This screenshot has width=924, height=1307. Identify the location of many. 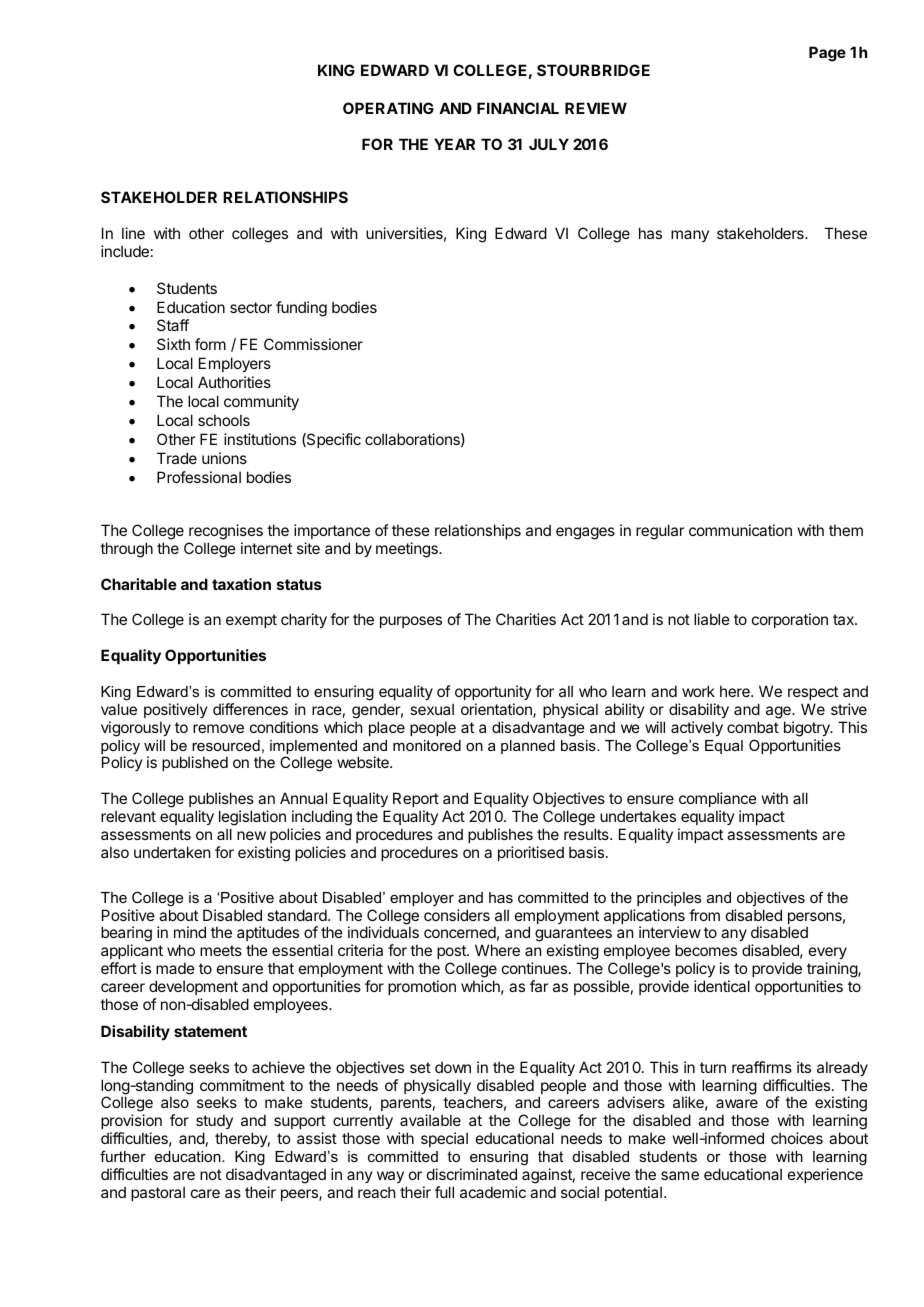
(690, 236).
